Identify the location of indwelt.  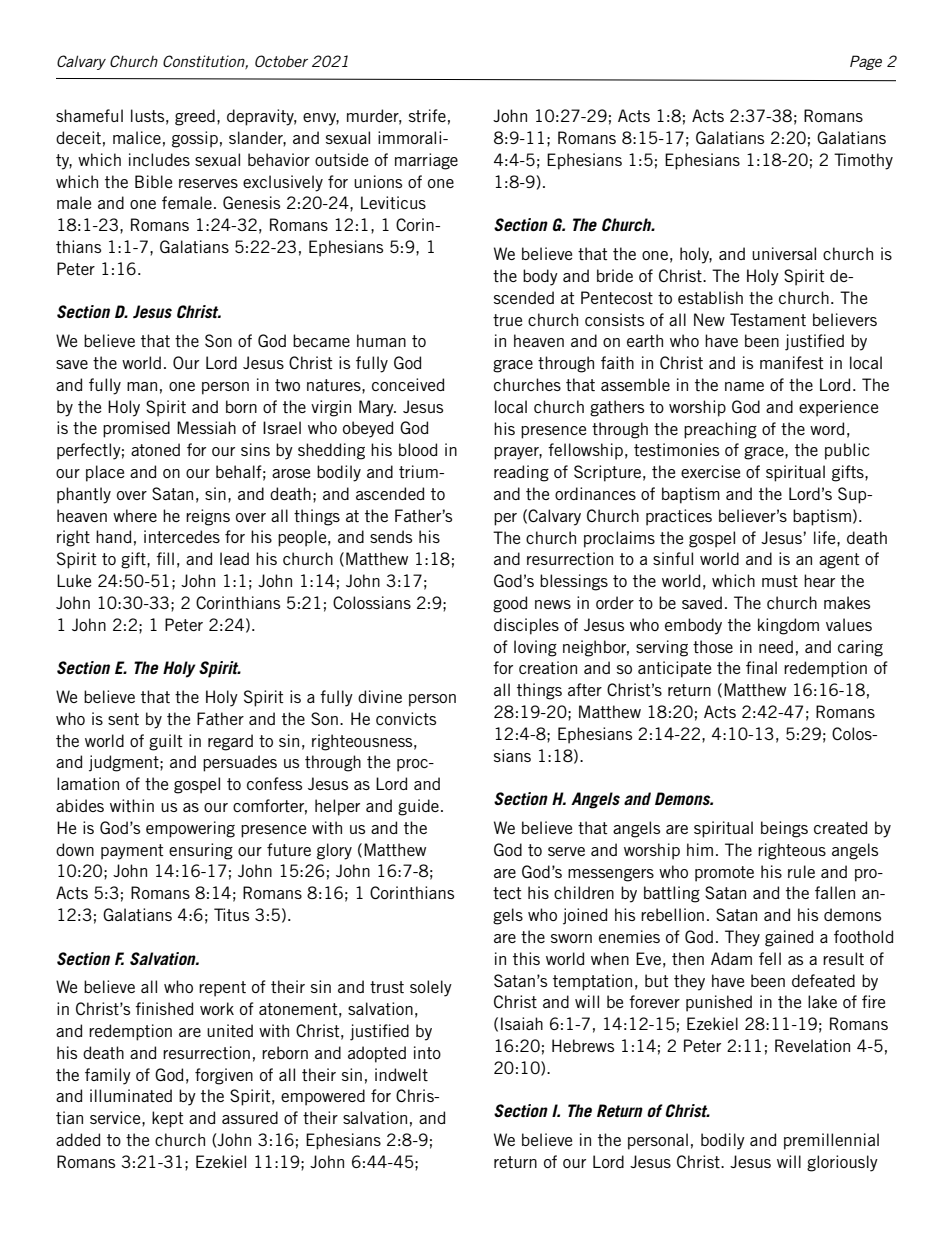
(401, 1074).
